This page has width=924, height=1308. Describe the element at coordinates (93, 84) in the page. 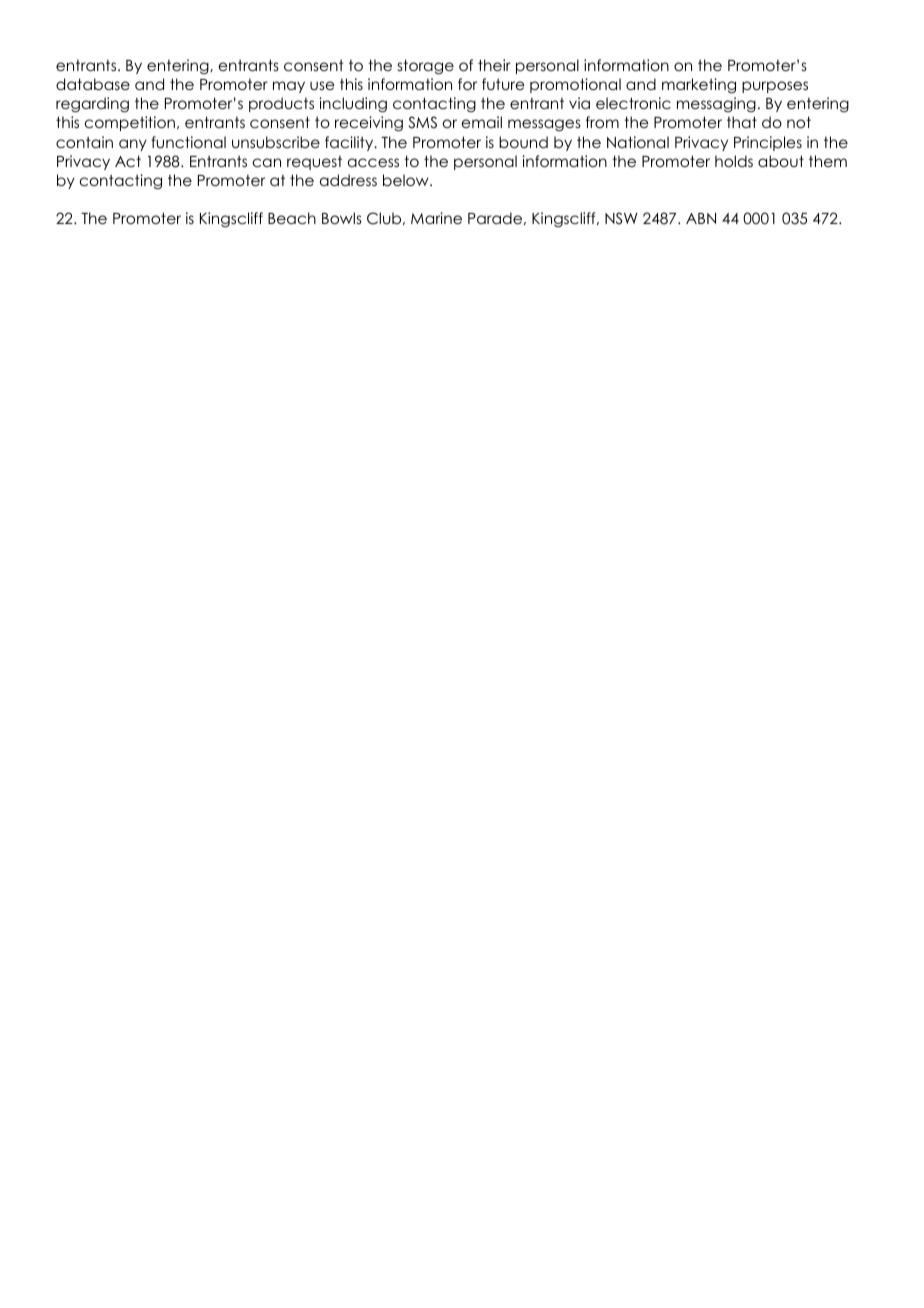

I see `database` at that location.
